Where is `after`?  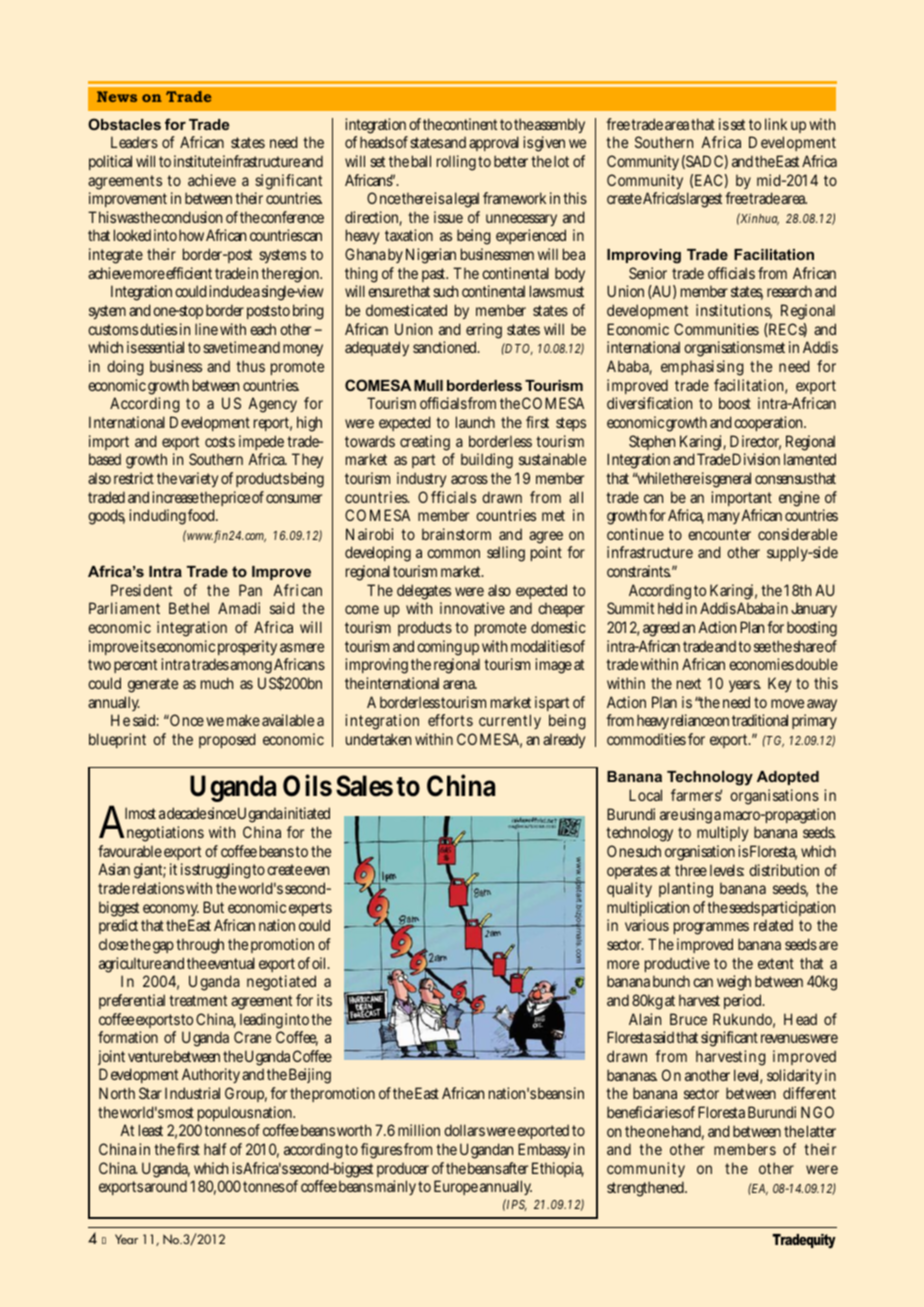 after is located at coordinates (515, 1168).
